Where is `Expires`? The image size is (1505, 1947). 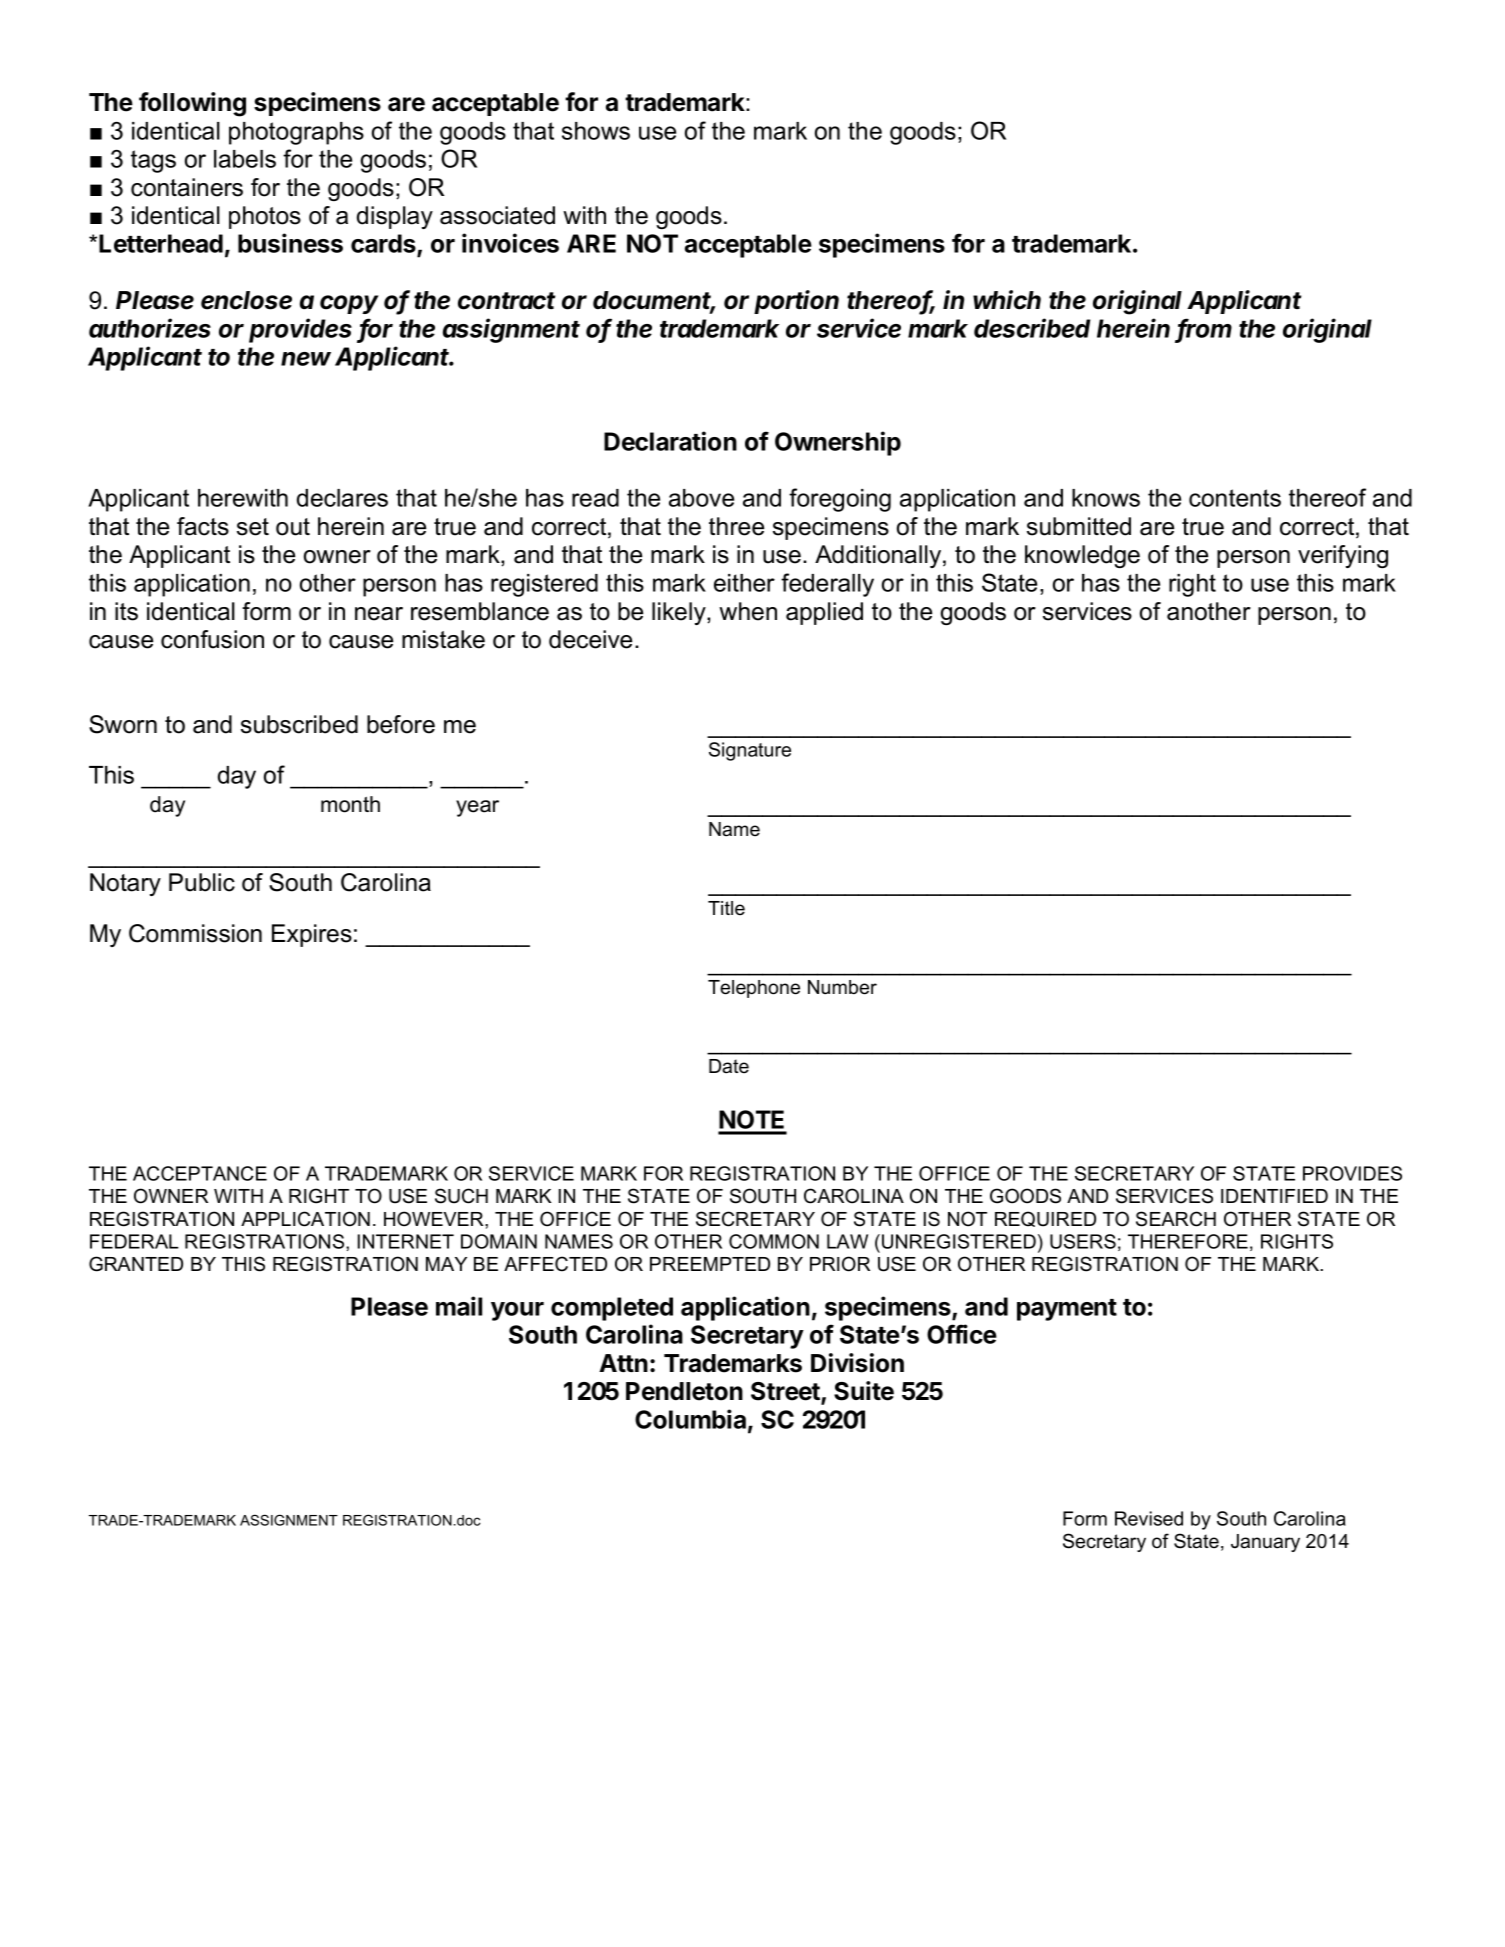
Expires is located at coordinates (312, 935).
